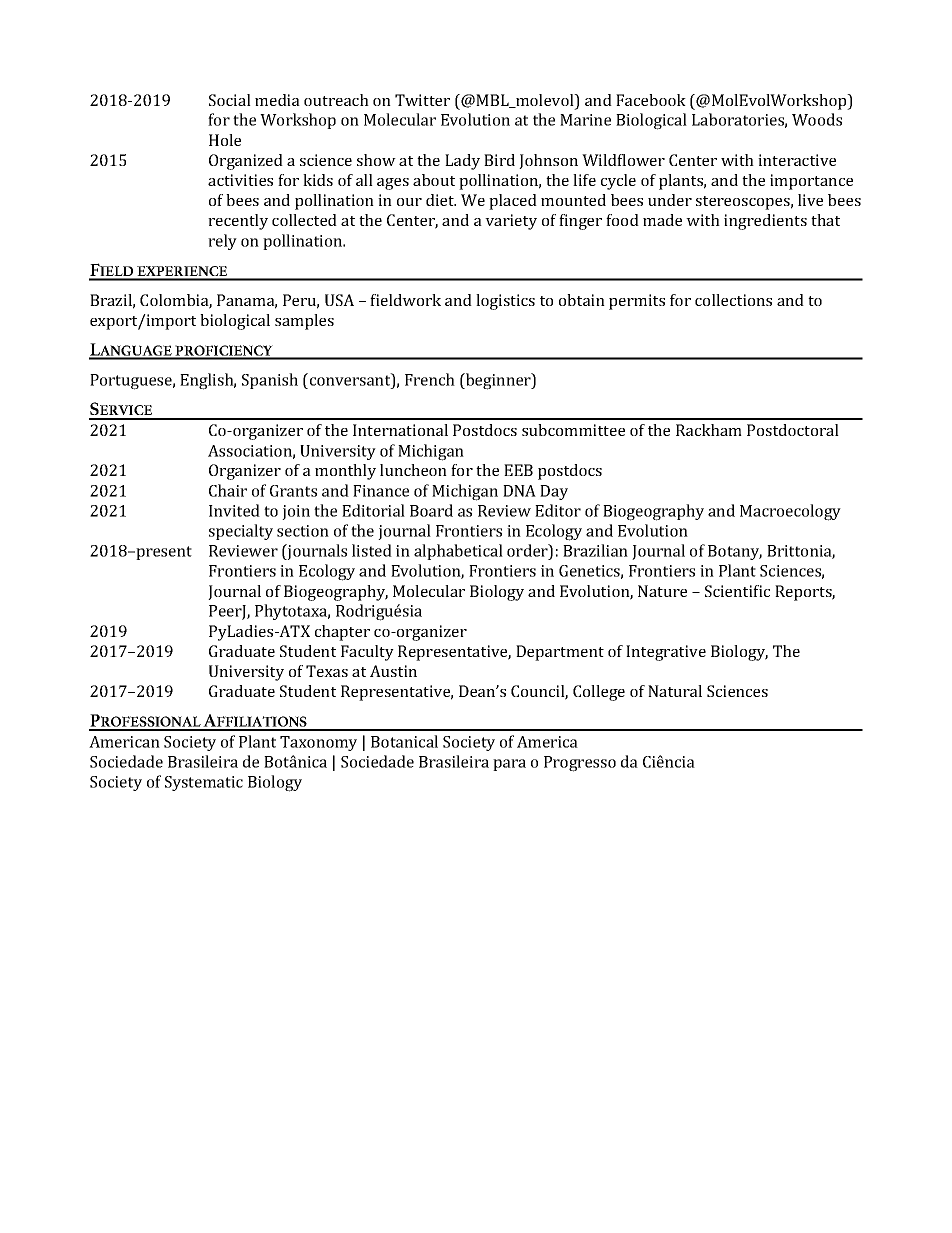  I want to click on media, so click(277, 100).
